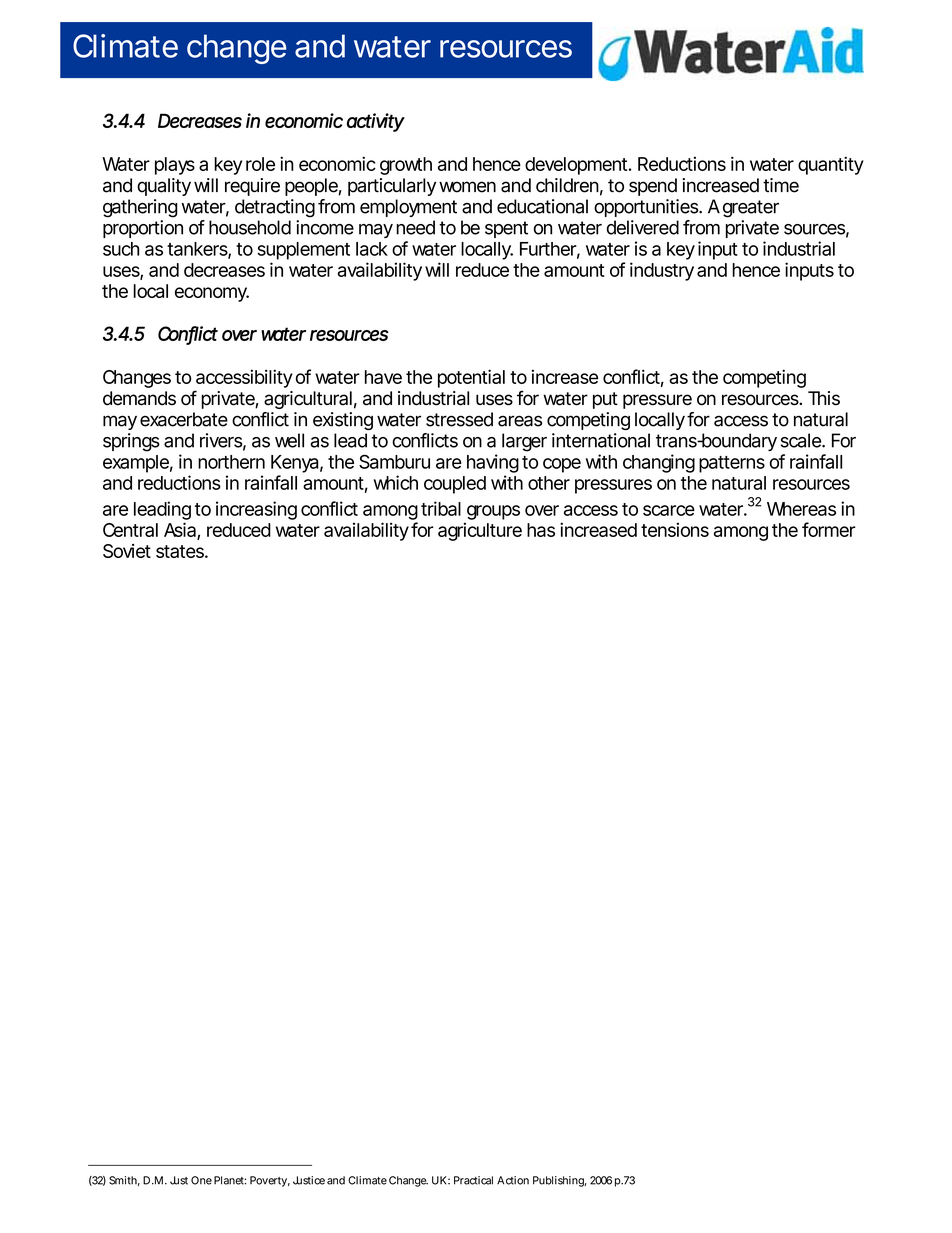 This page has height=1233, width=952. What do you see at coordinates (513, 1180) in the page?
I see `Action` at bounding box center [513, 1180].
